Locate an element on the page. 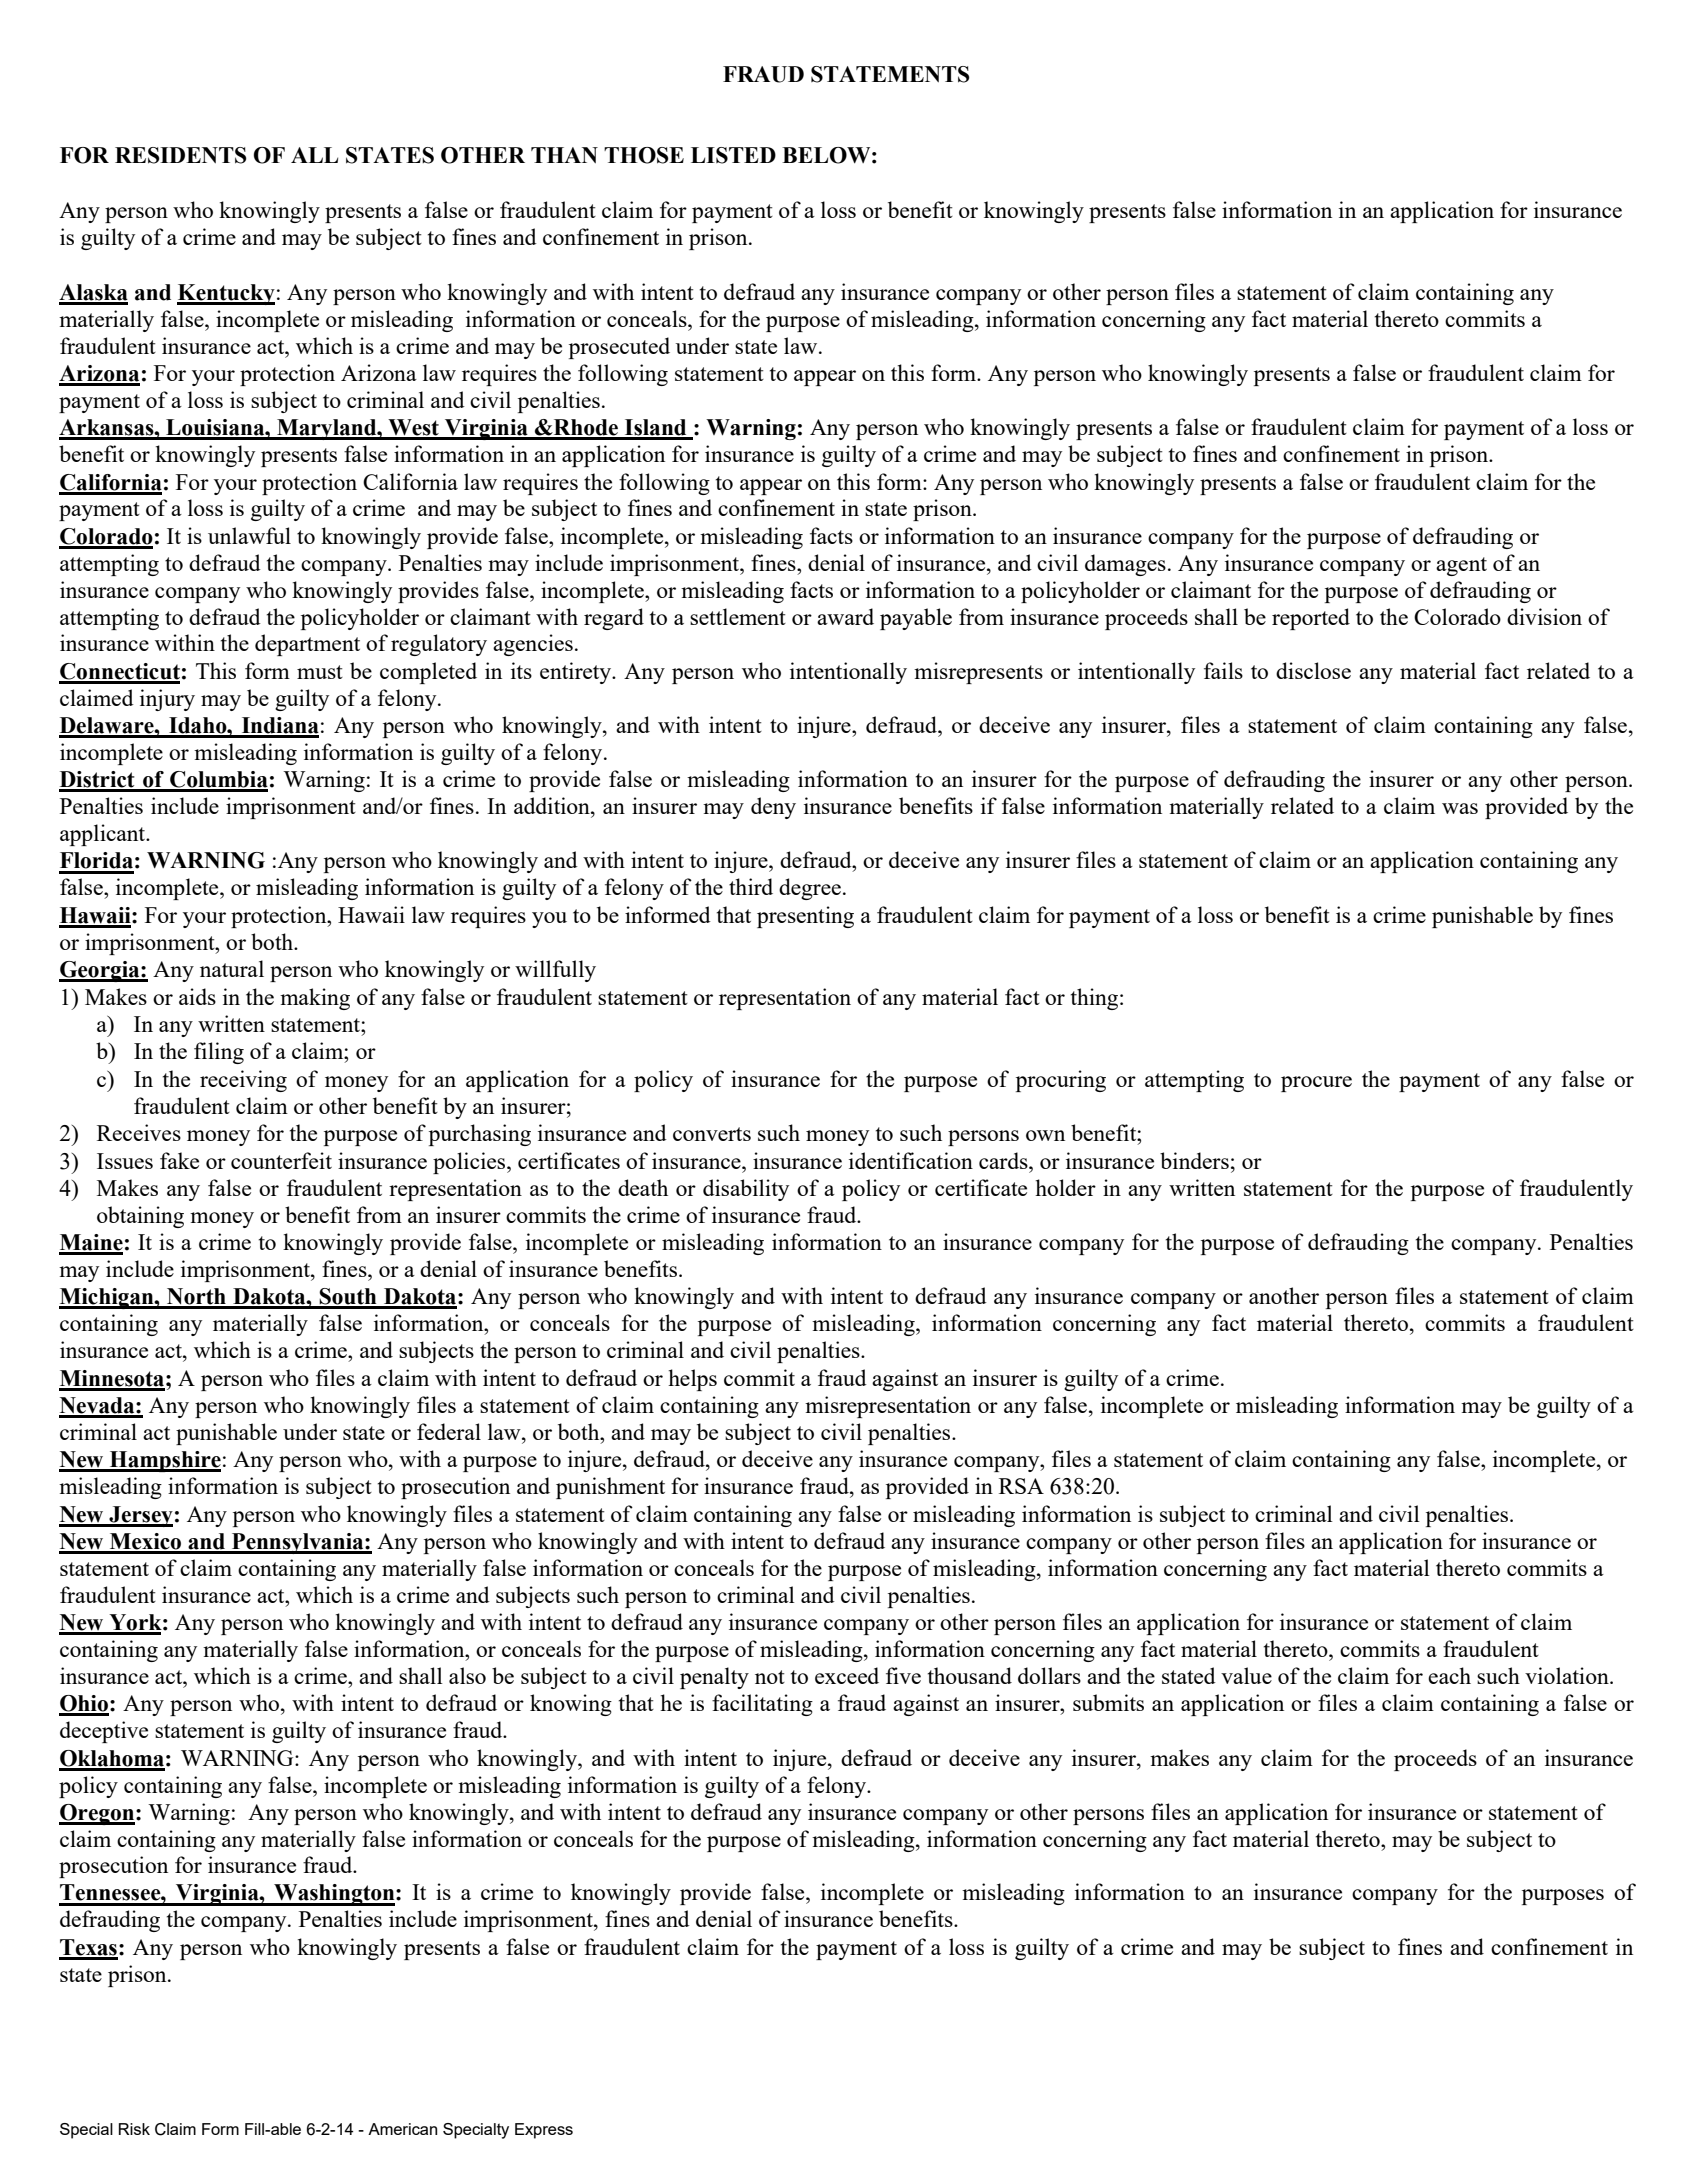  RESIDENTS is located at coordinates (181, 155).
